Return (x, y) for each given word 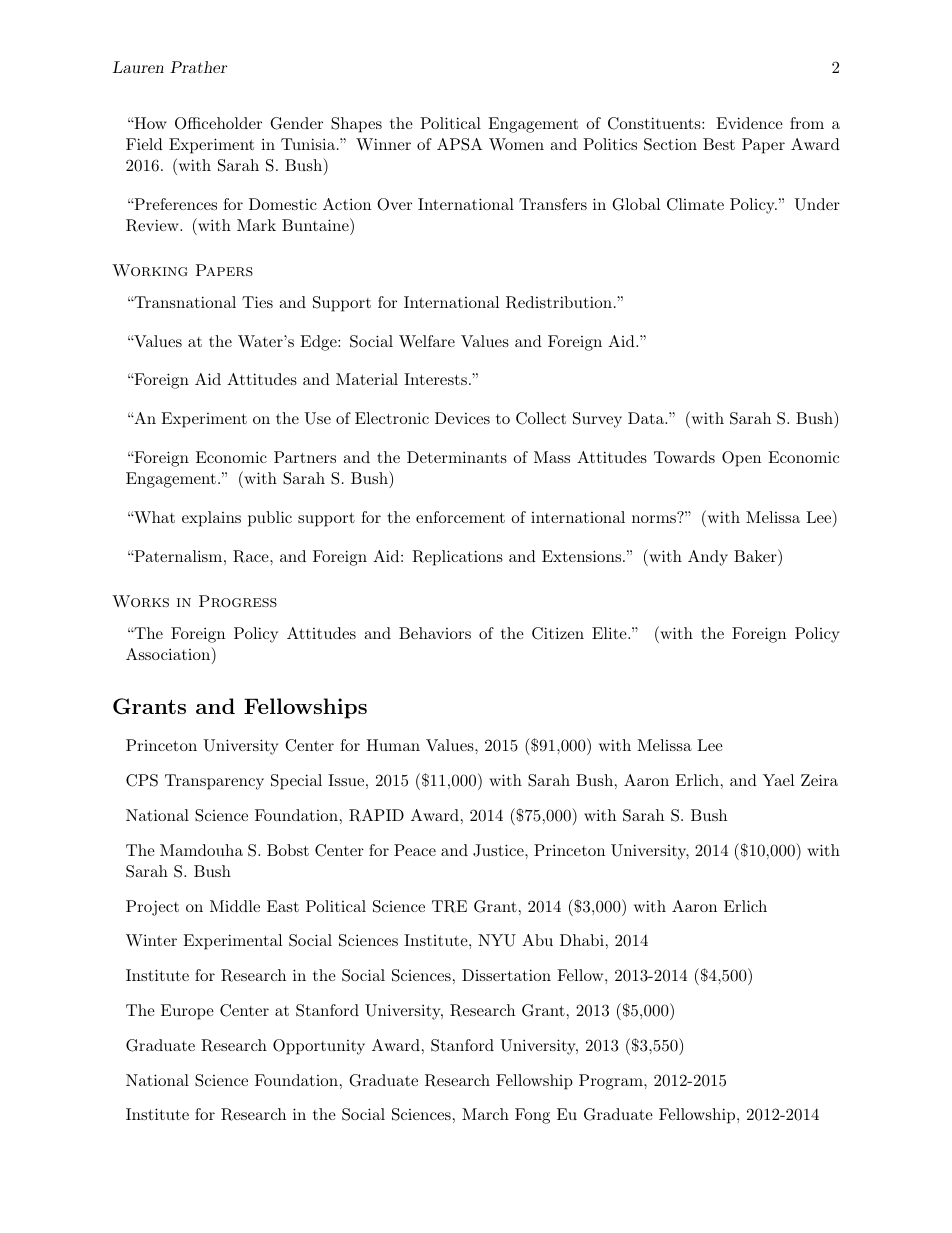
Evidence (749, 123)
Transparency (214, 782)
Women (516, 144)
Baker (755, 556)
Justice (499, 850)
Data (647, 418)
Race (252, 556)
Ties (257, 302)
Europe (187, 1012)
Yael (778, 780)
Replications (457, 558)
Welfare (427, 341)
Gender (296, 123)
